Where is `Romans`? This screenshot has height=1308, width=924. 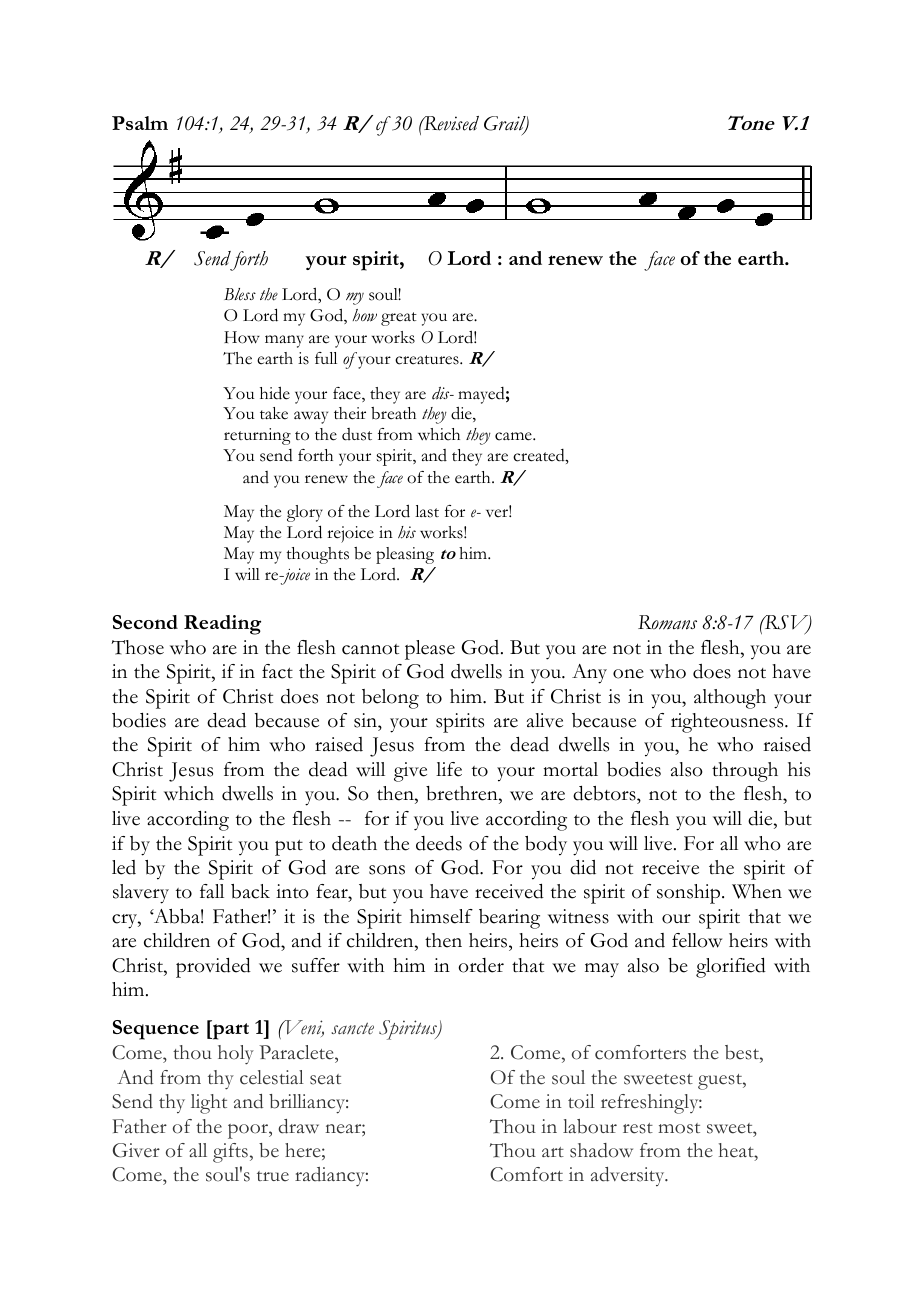 Romans is located at coordinates (667, 622).
